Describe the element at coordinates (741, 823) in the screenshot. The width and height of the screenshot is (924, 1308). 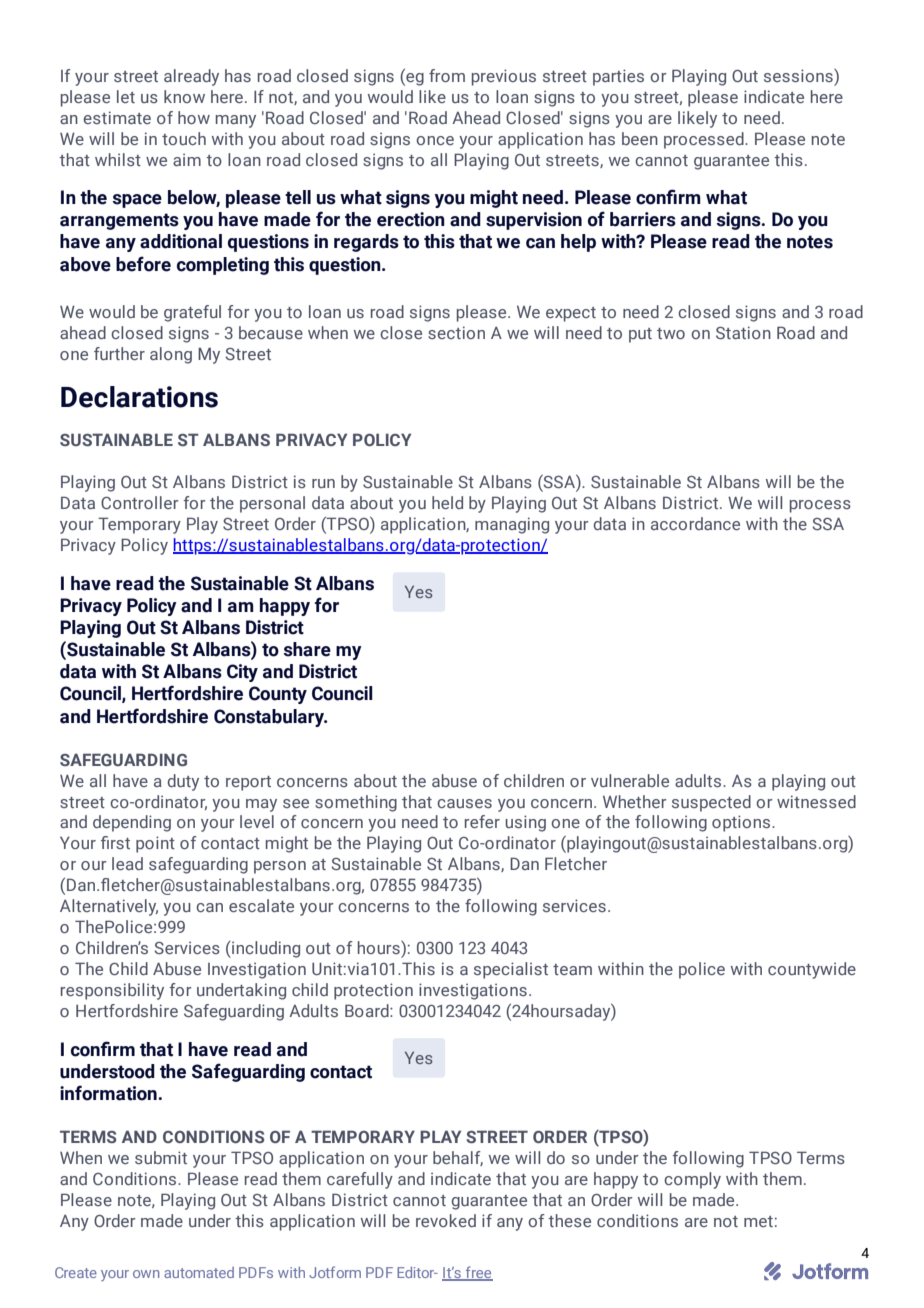
I see `options` at that location.
